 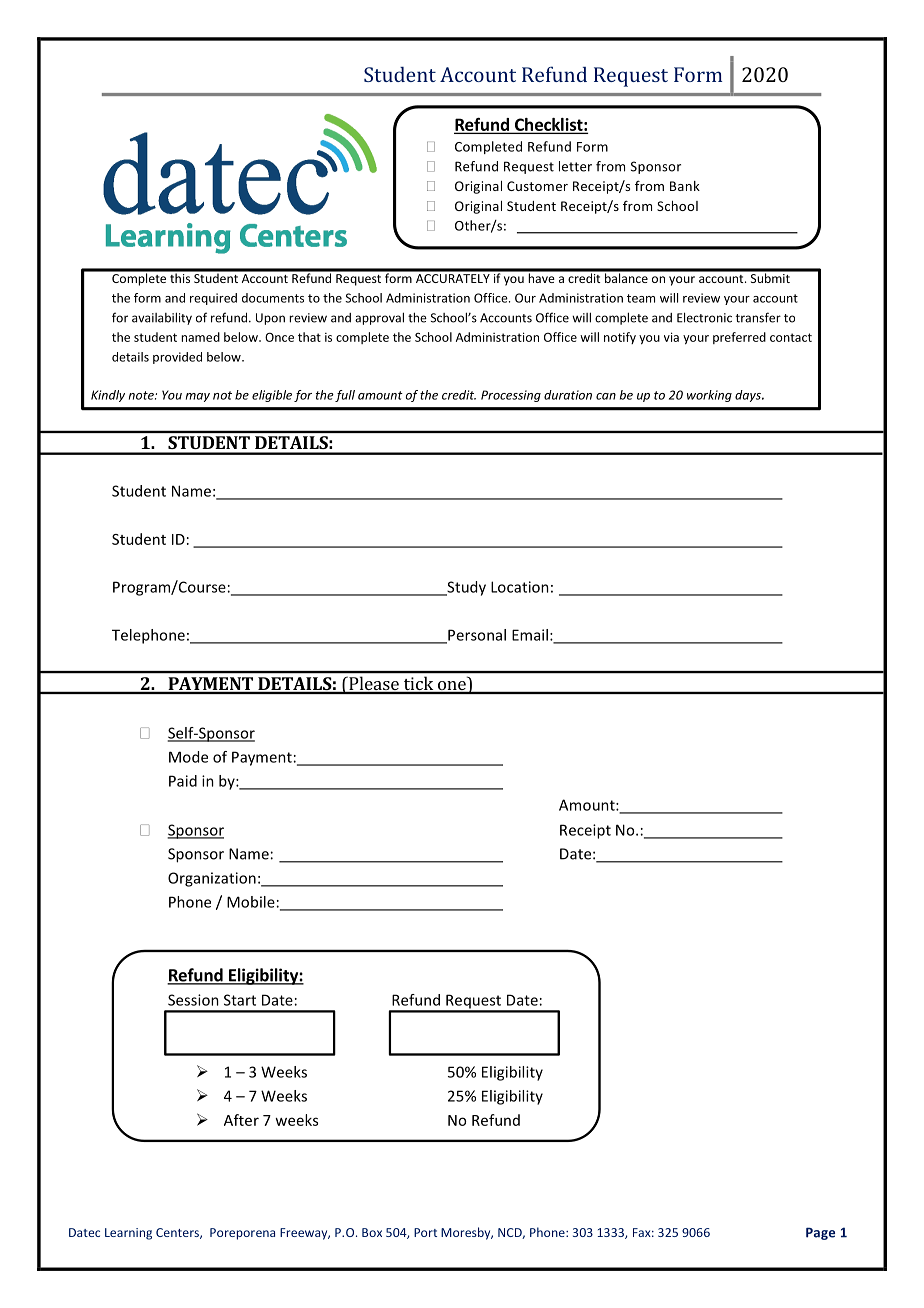 What do you see at coordinates (213, 299) in the screenshot?
I see `required` at bounding box center [213, 299].
